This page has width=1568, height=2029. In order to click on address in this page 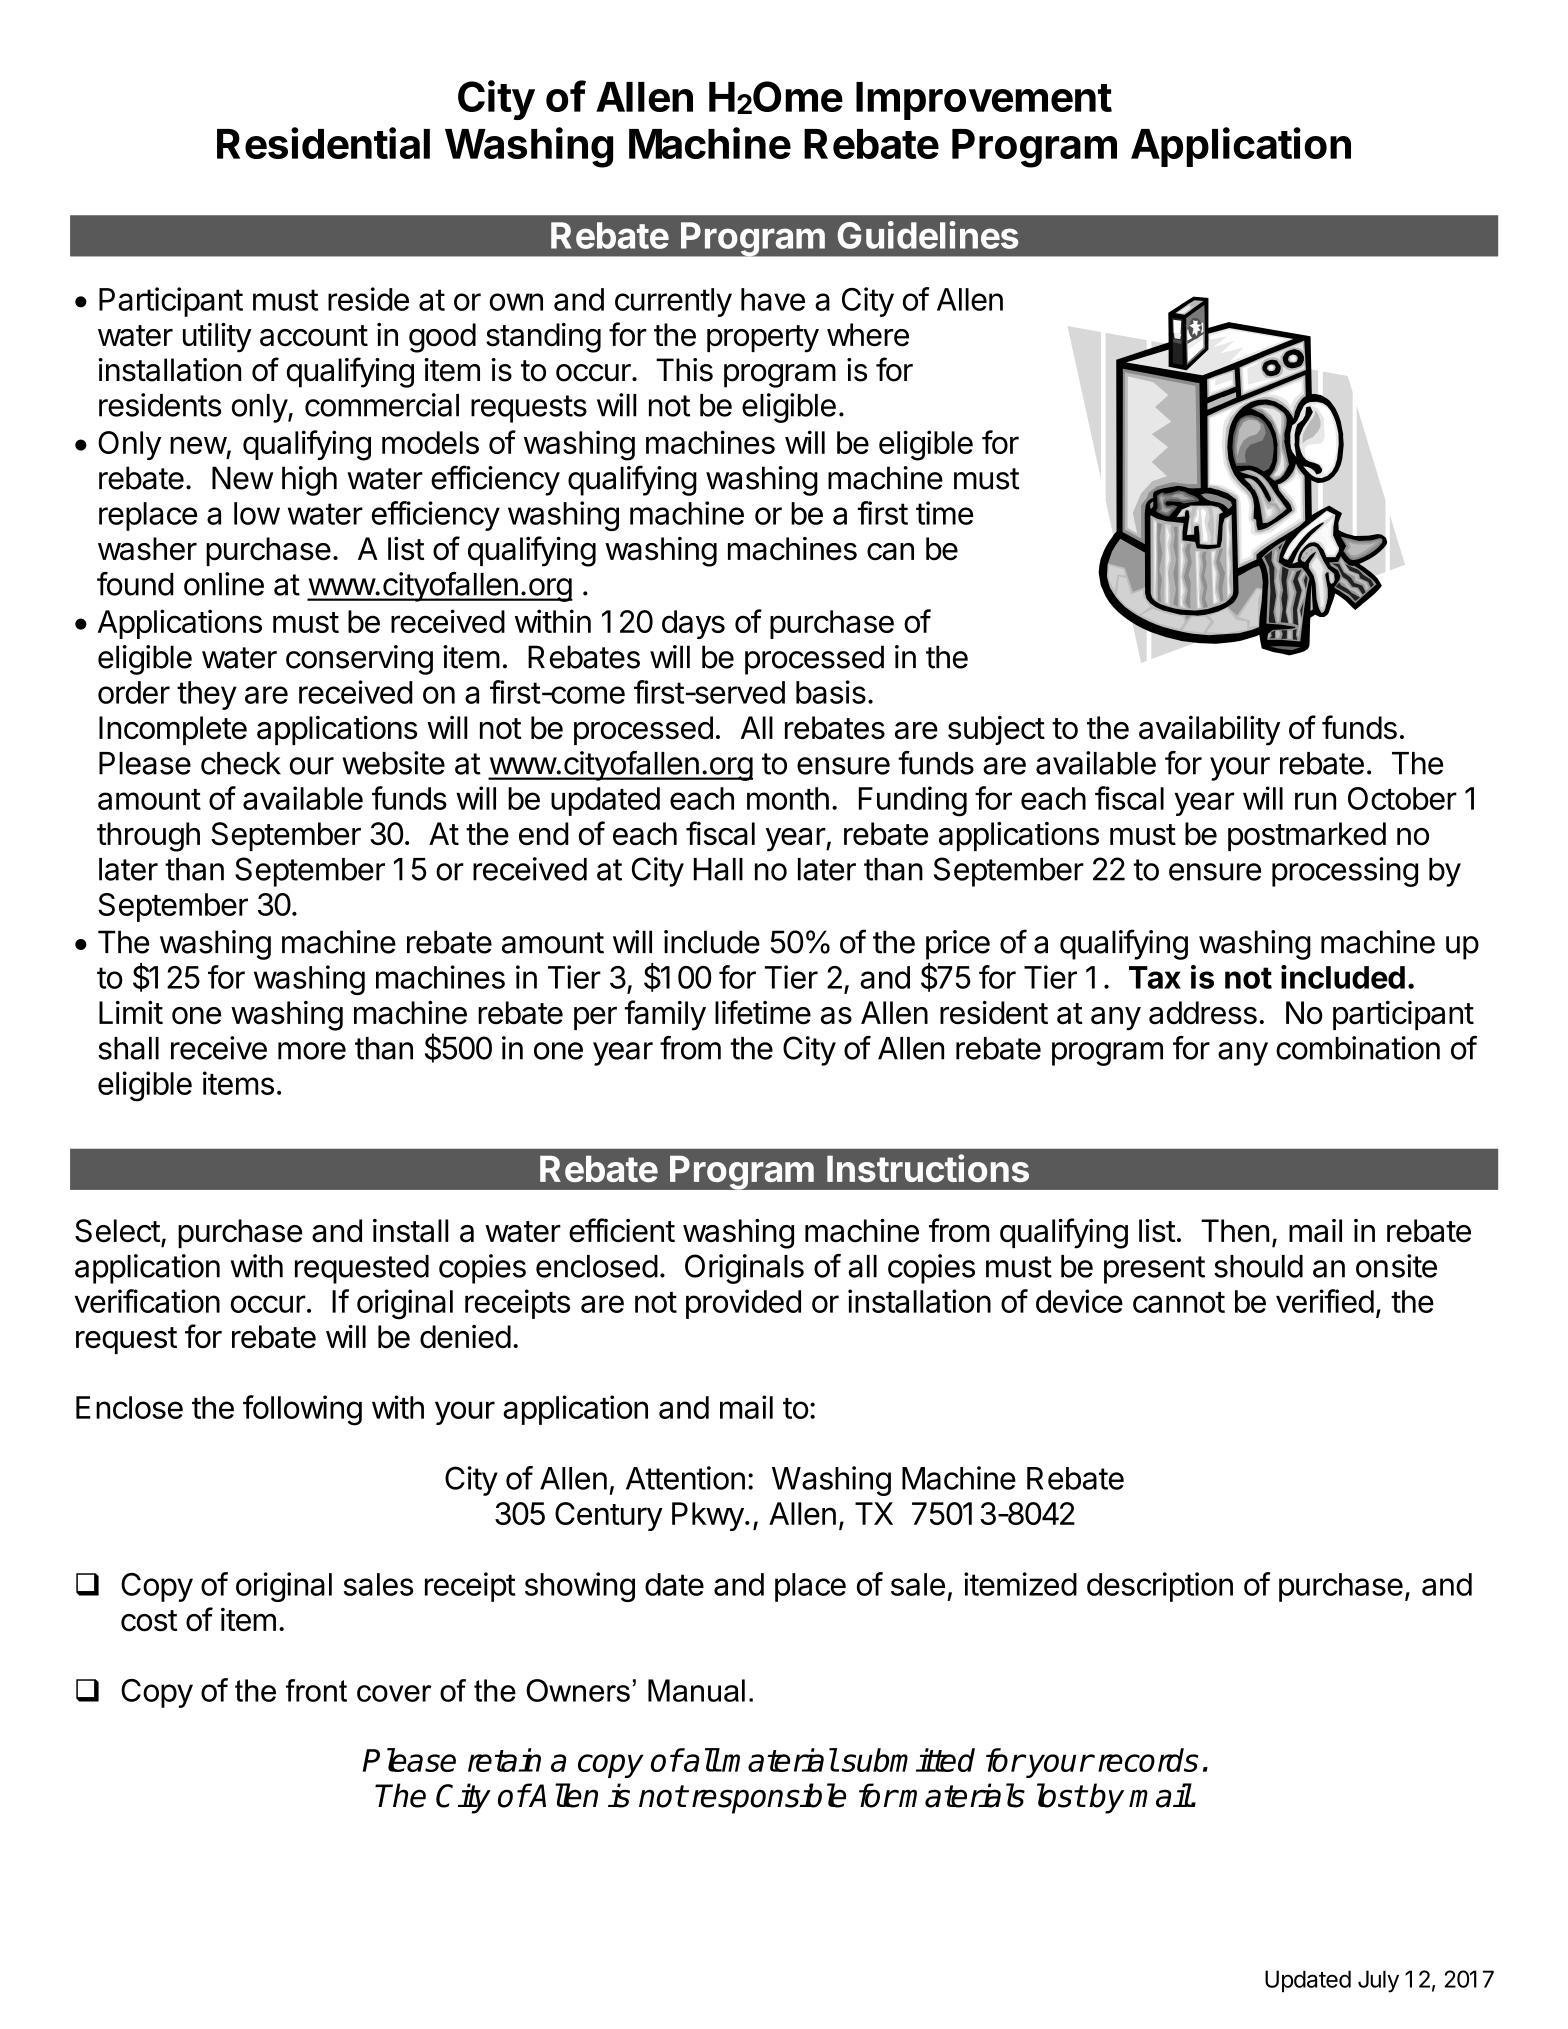, I will do `click(1203, 1013)`.
